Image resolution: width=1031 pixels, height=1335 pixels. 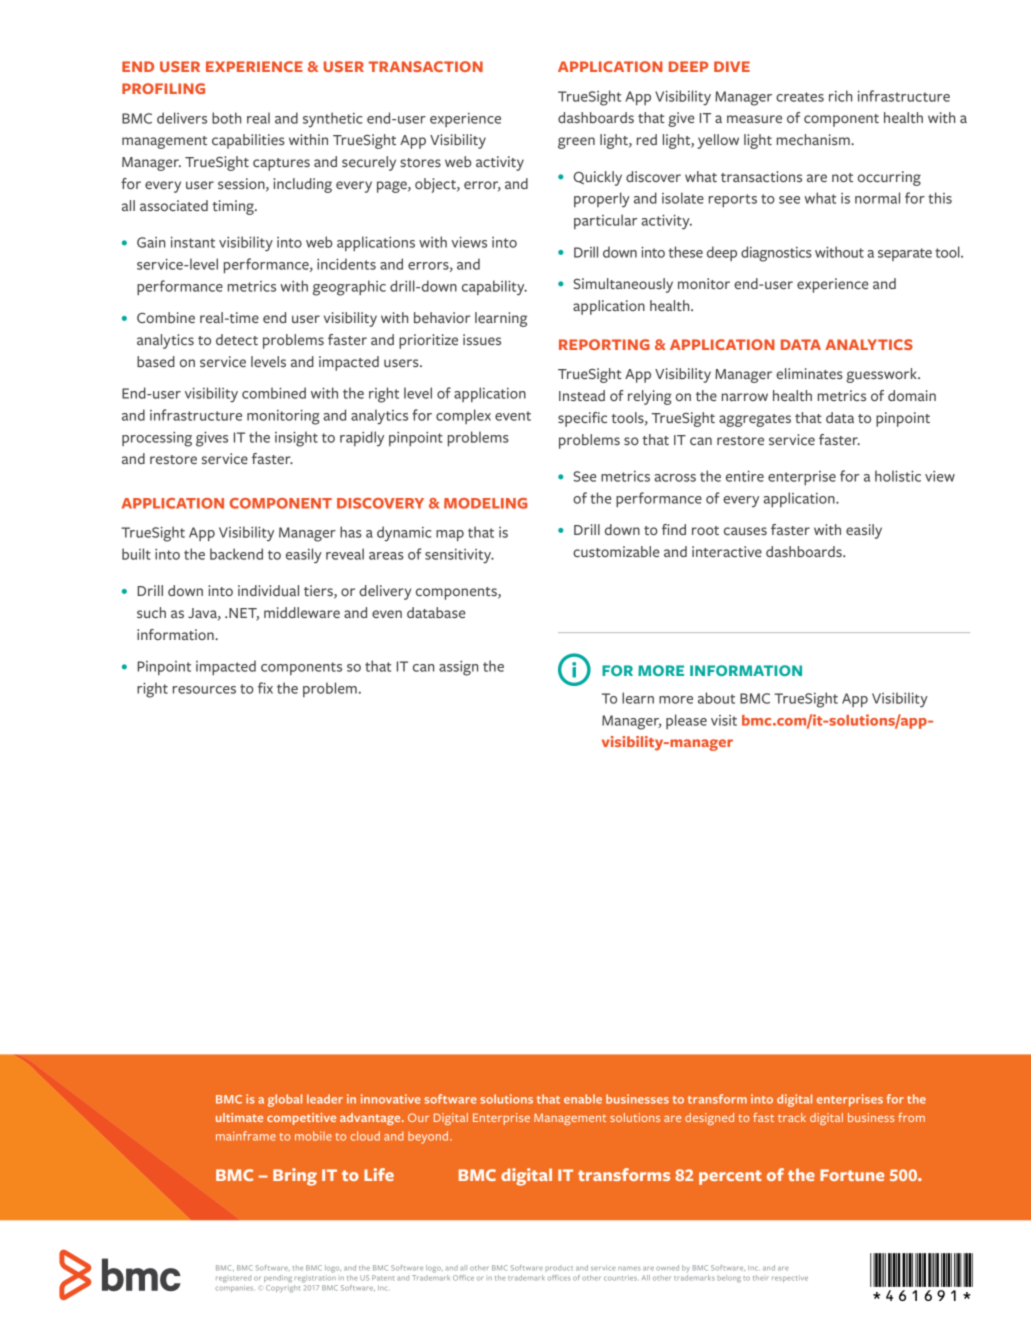 What do you see at coordinates (237, 339) in the screenshot?
I see `detect` at bounding box center [237, 339].
